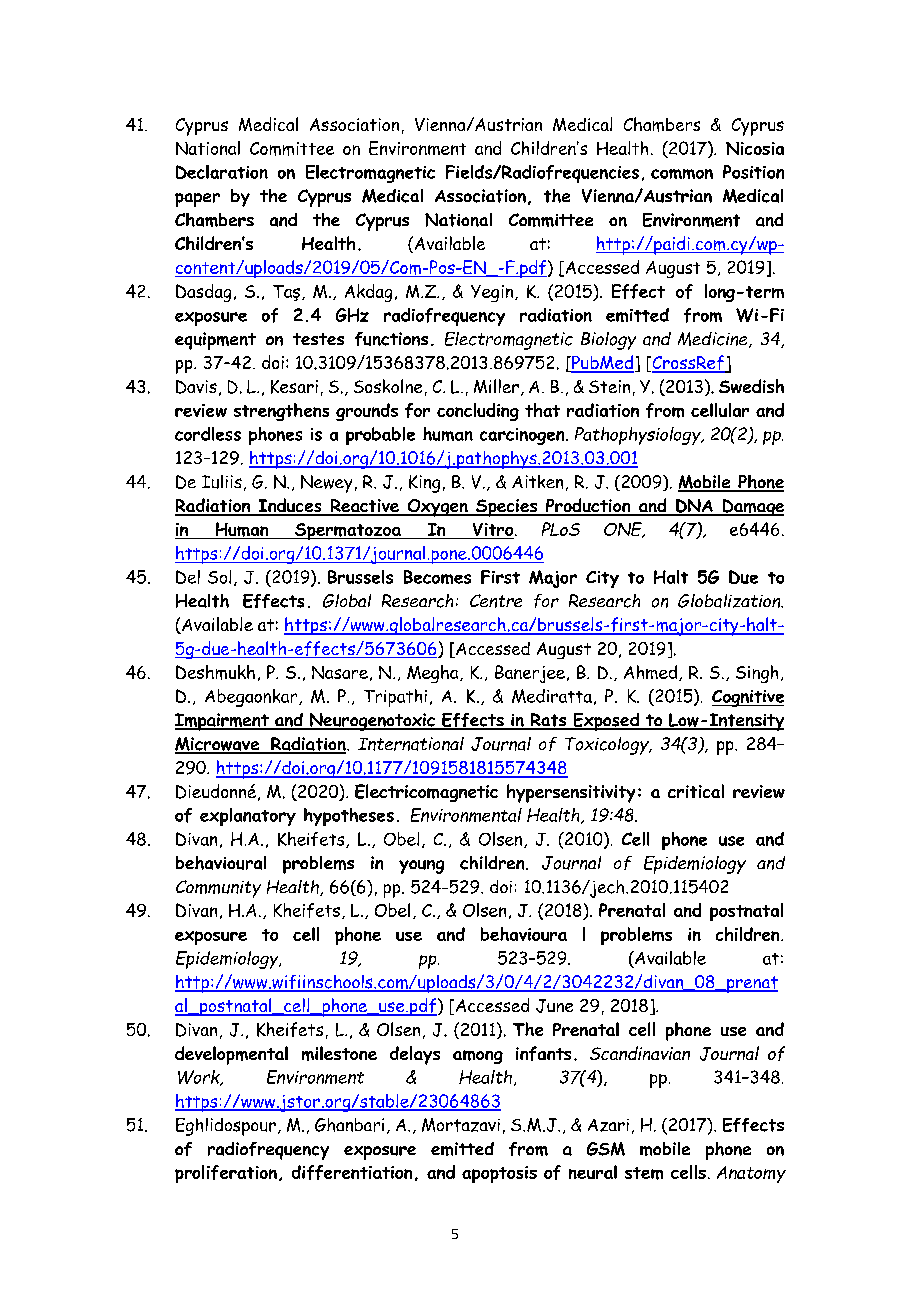  What do you see at coordinates (226, 1174) in the image?
I see `proliferation` at bounding box center [226, 1174].
